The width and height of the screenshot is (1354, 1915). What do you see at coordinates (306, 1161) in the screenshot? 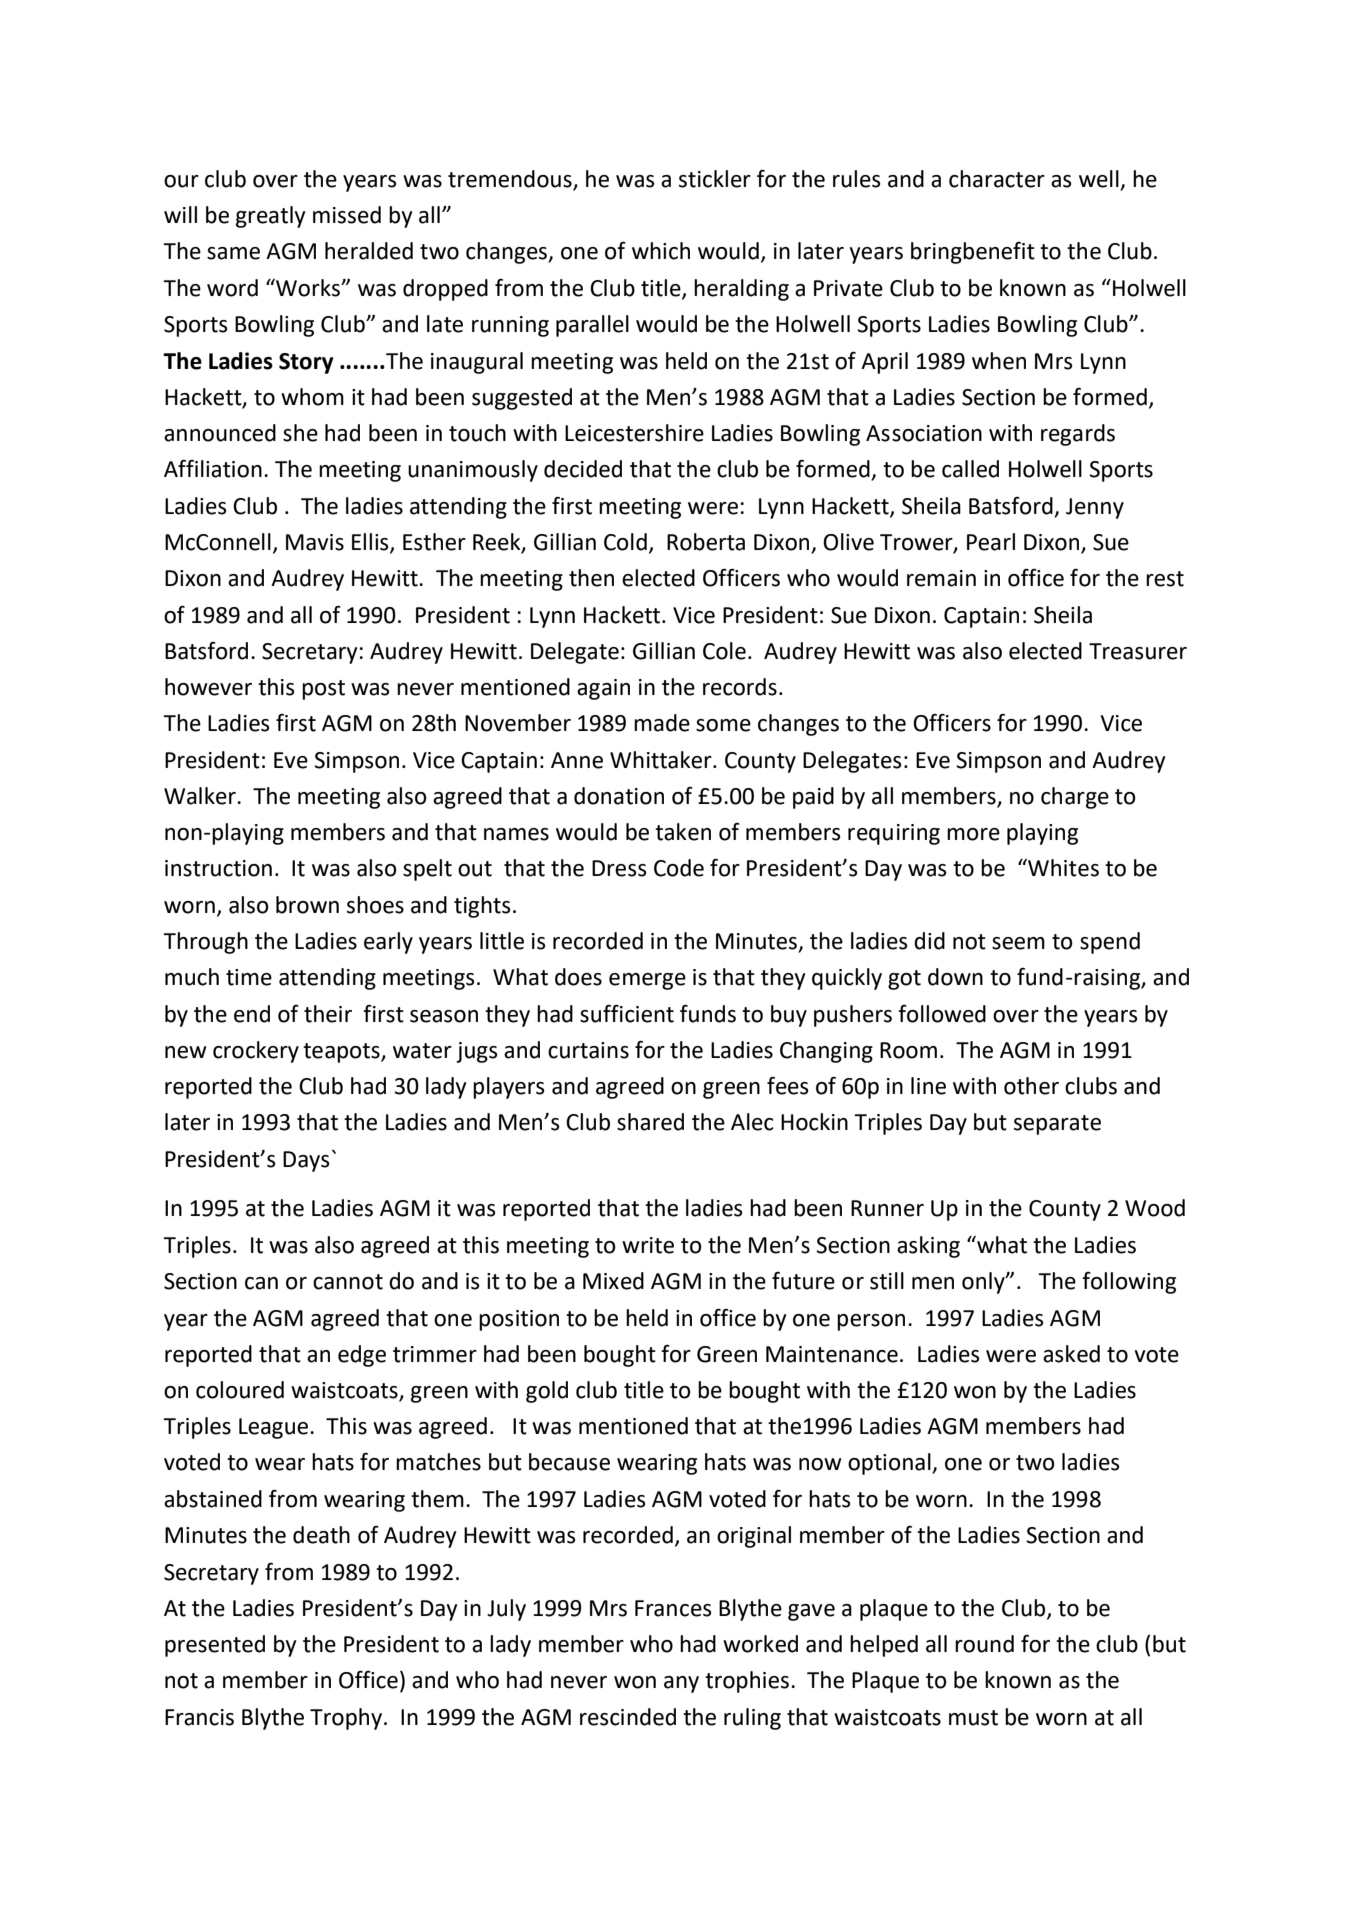
I see `Days` at bounding box center [306, 1161].
